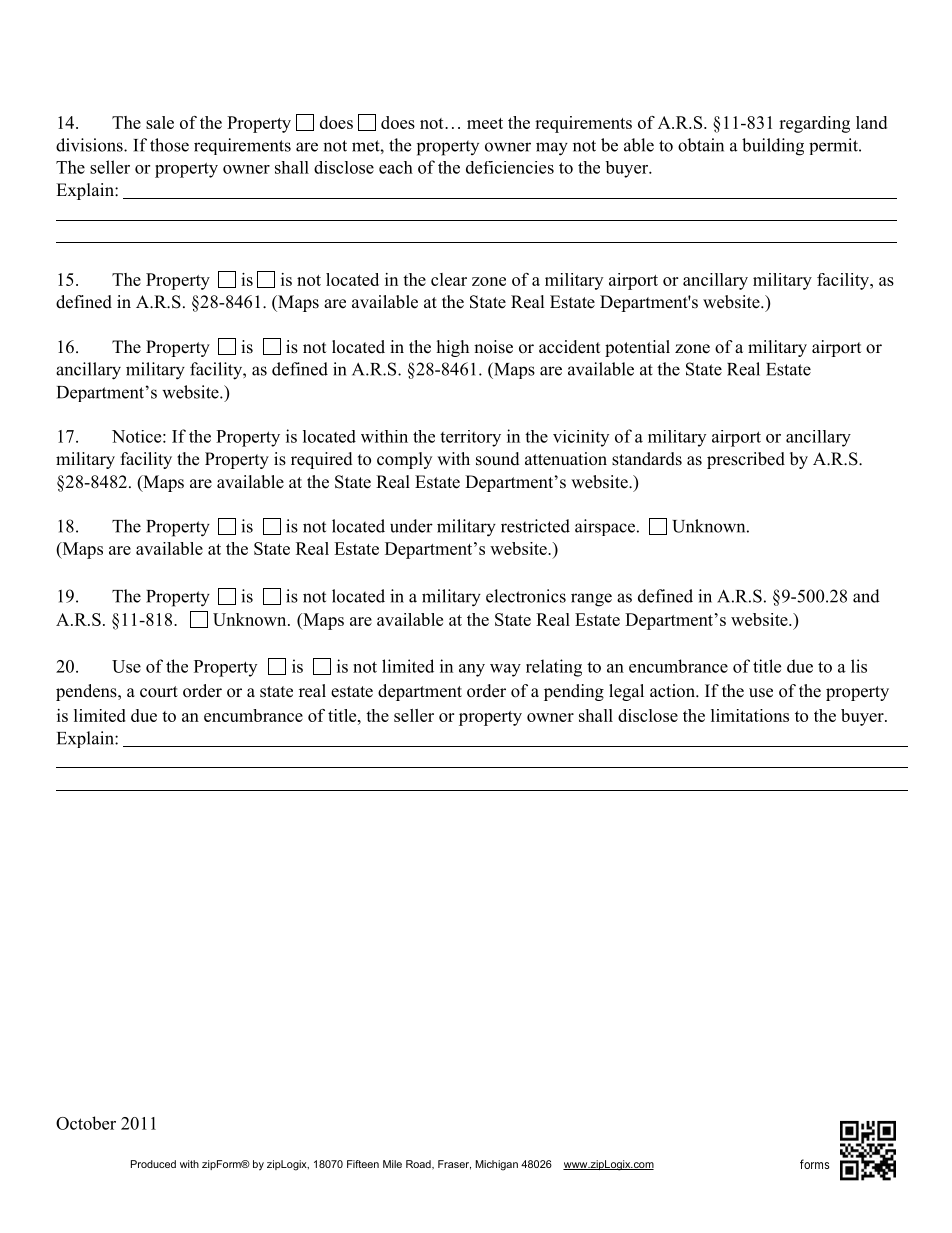 The height and width of the page is (1233, 952). What do you see at coordinates (498, 459) in the page?
I see `sound` at bounding box center [498, 459].
